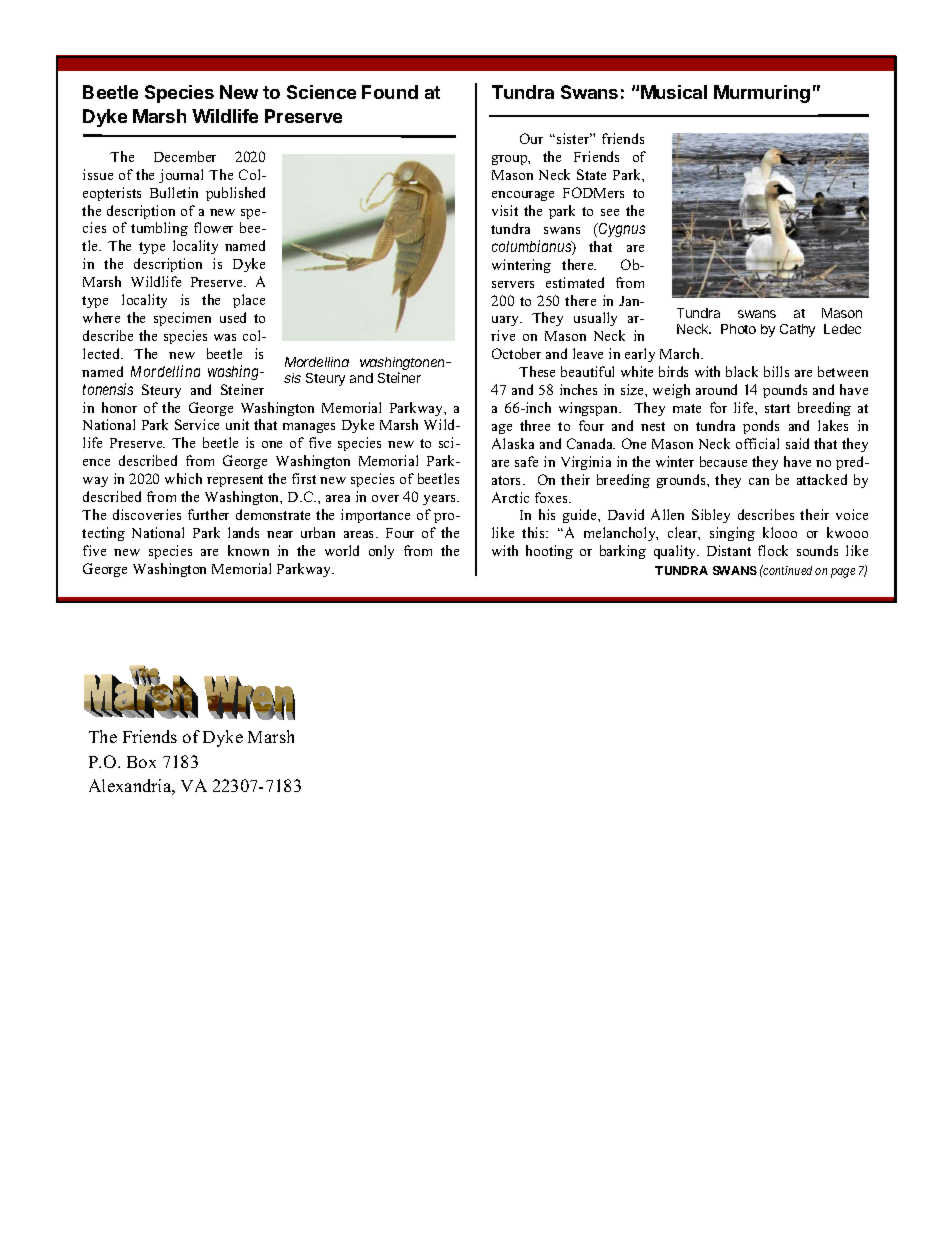 This document has width=952, height=1233. I want to click on Murmuring, so click(762, 94).
